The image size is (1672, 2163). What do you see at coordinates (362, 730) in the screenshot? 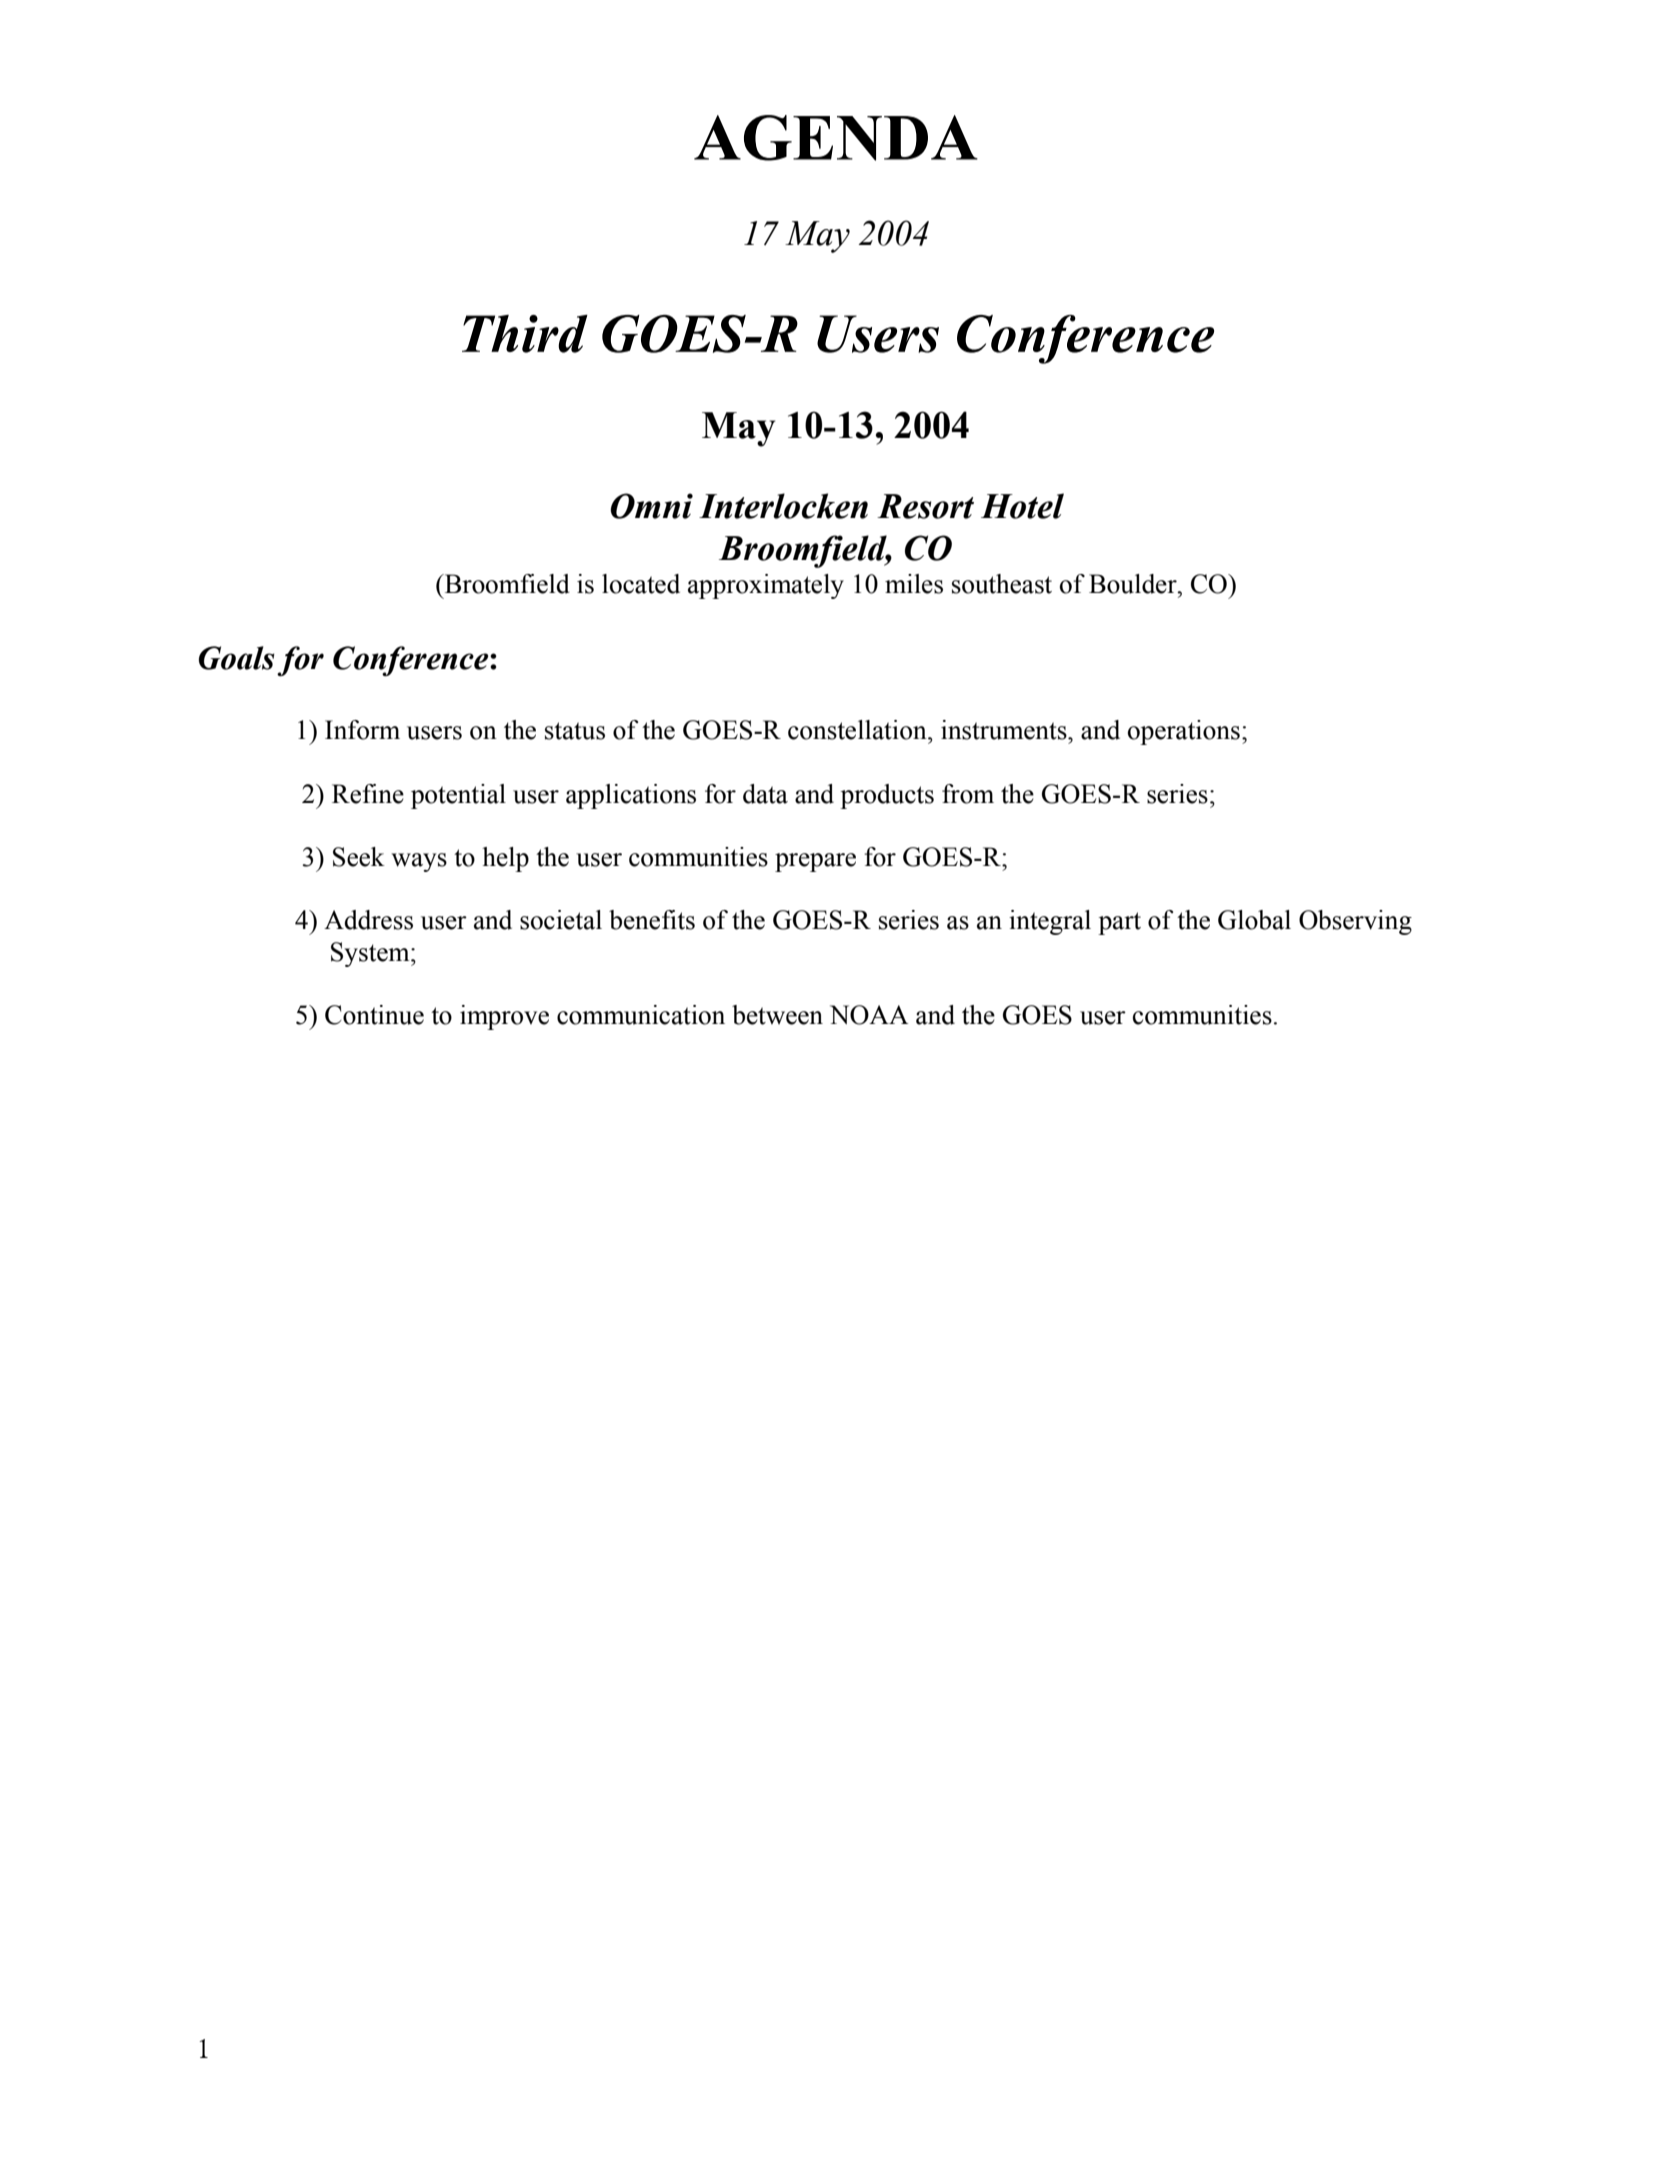
I see `Inform` at bounding box center [362, 730].
